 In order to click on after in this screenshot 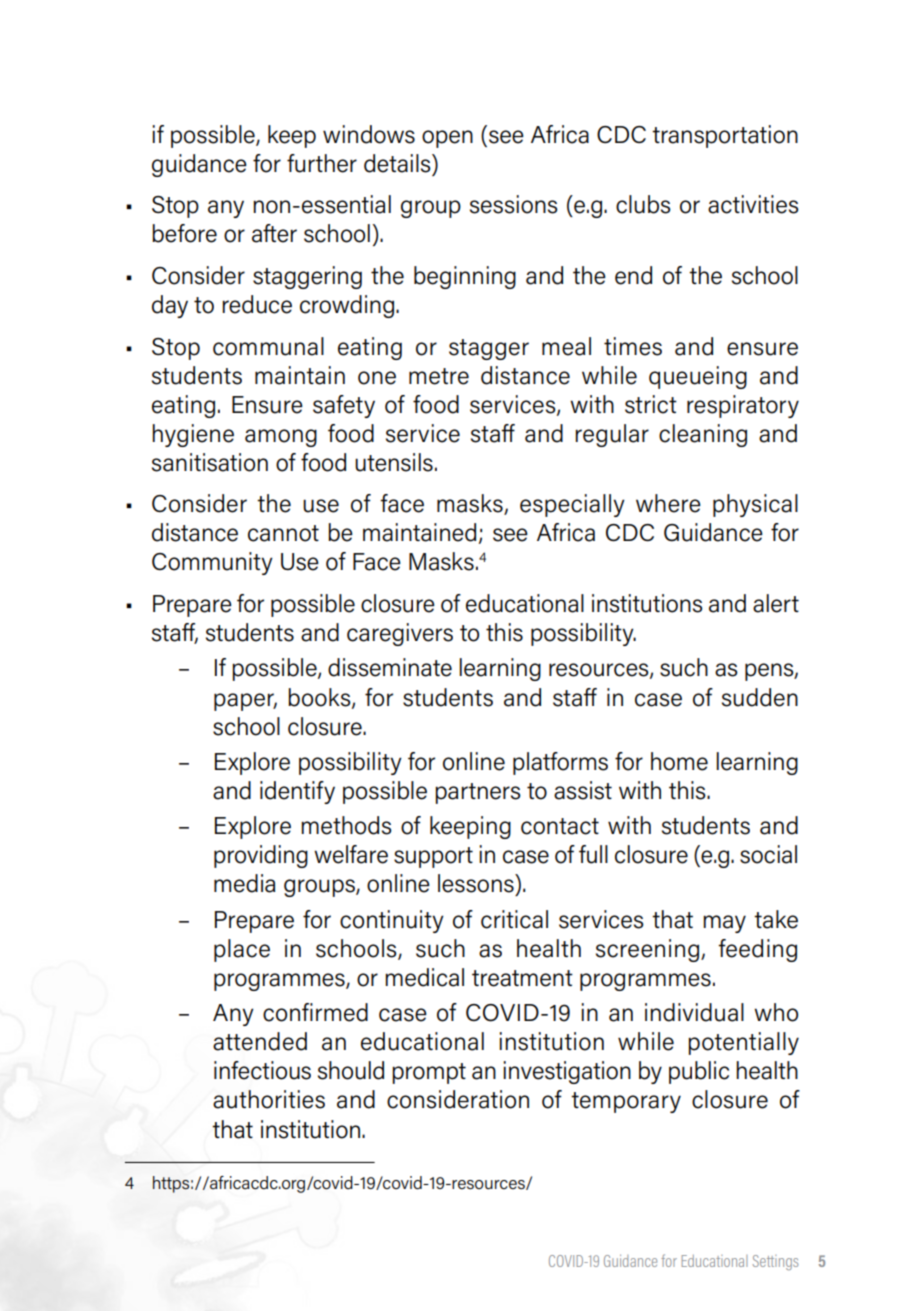, I will do `click(274, 233)`.
